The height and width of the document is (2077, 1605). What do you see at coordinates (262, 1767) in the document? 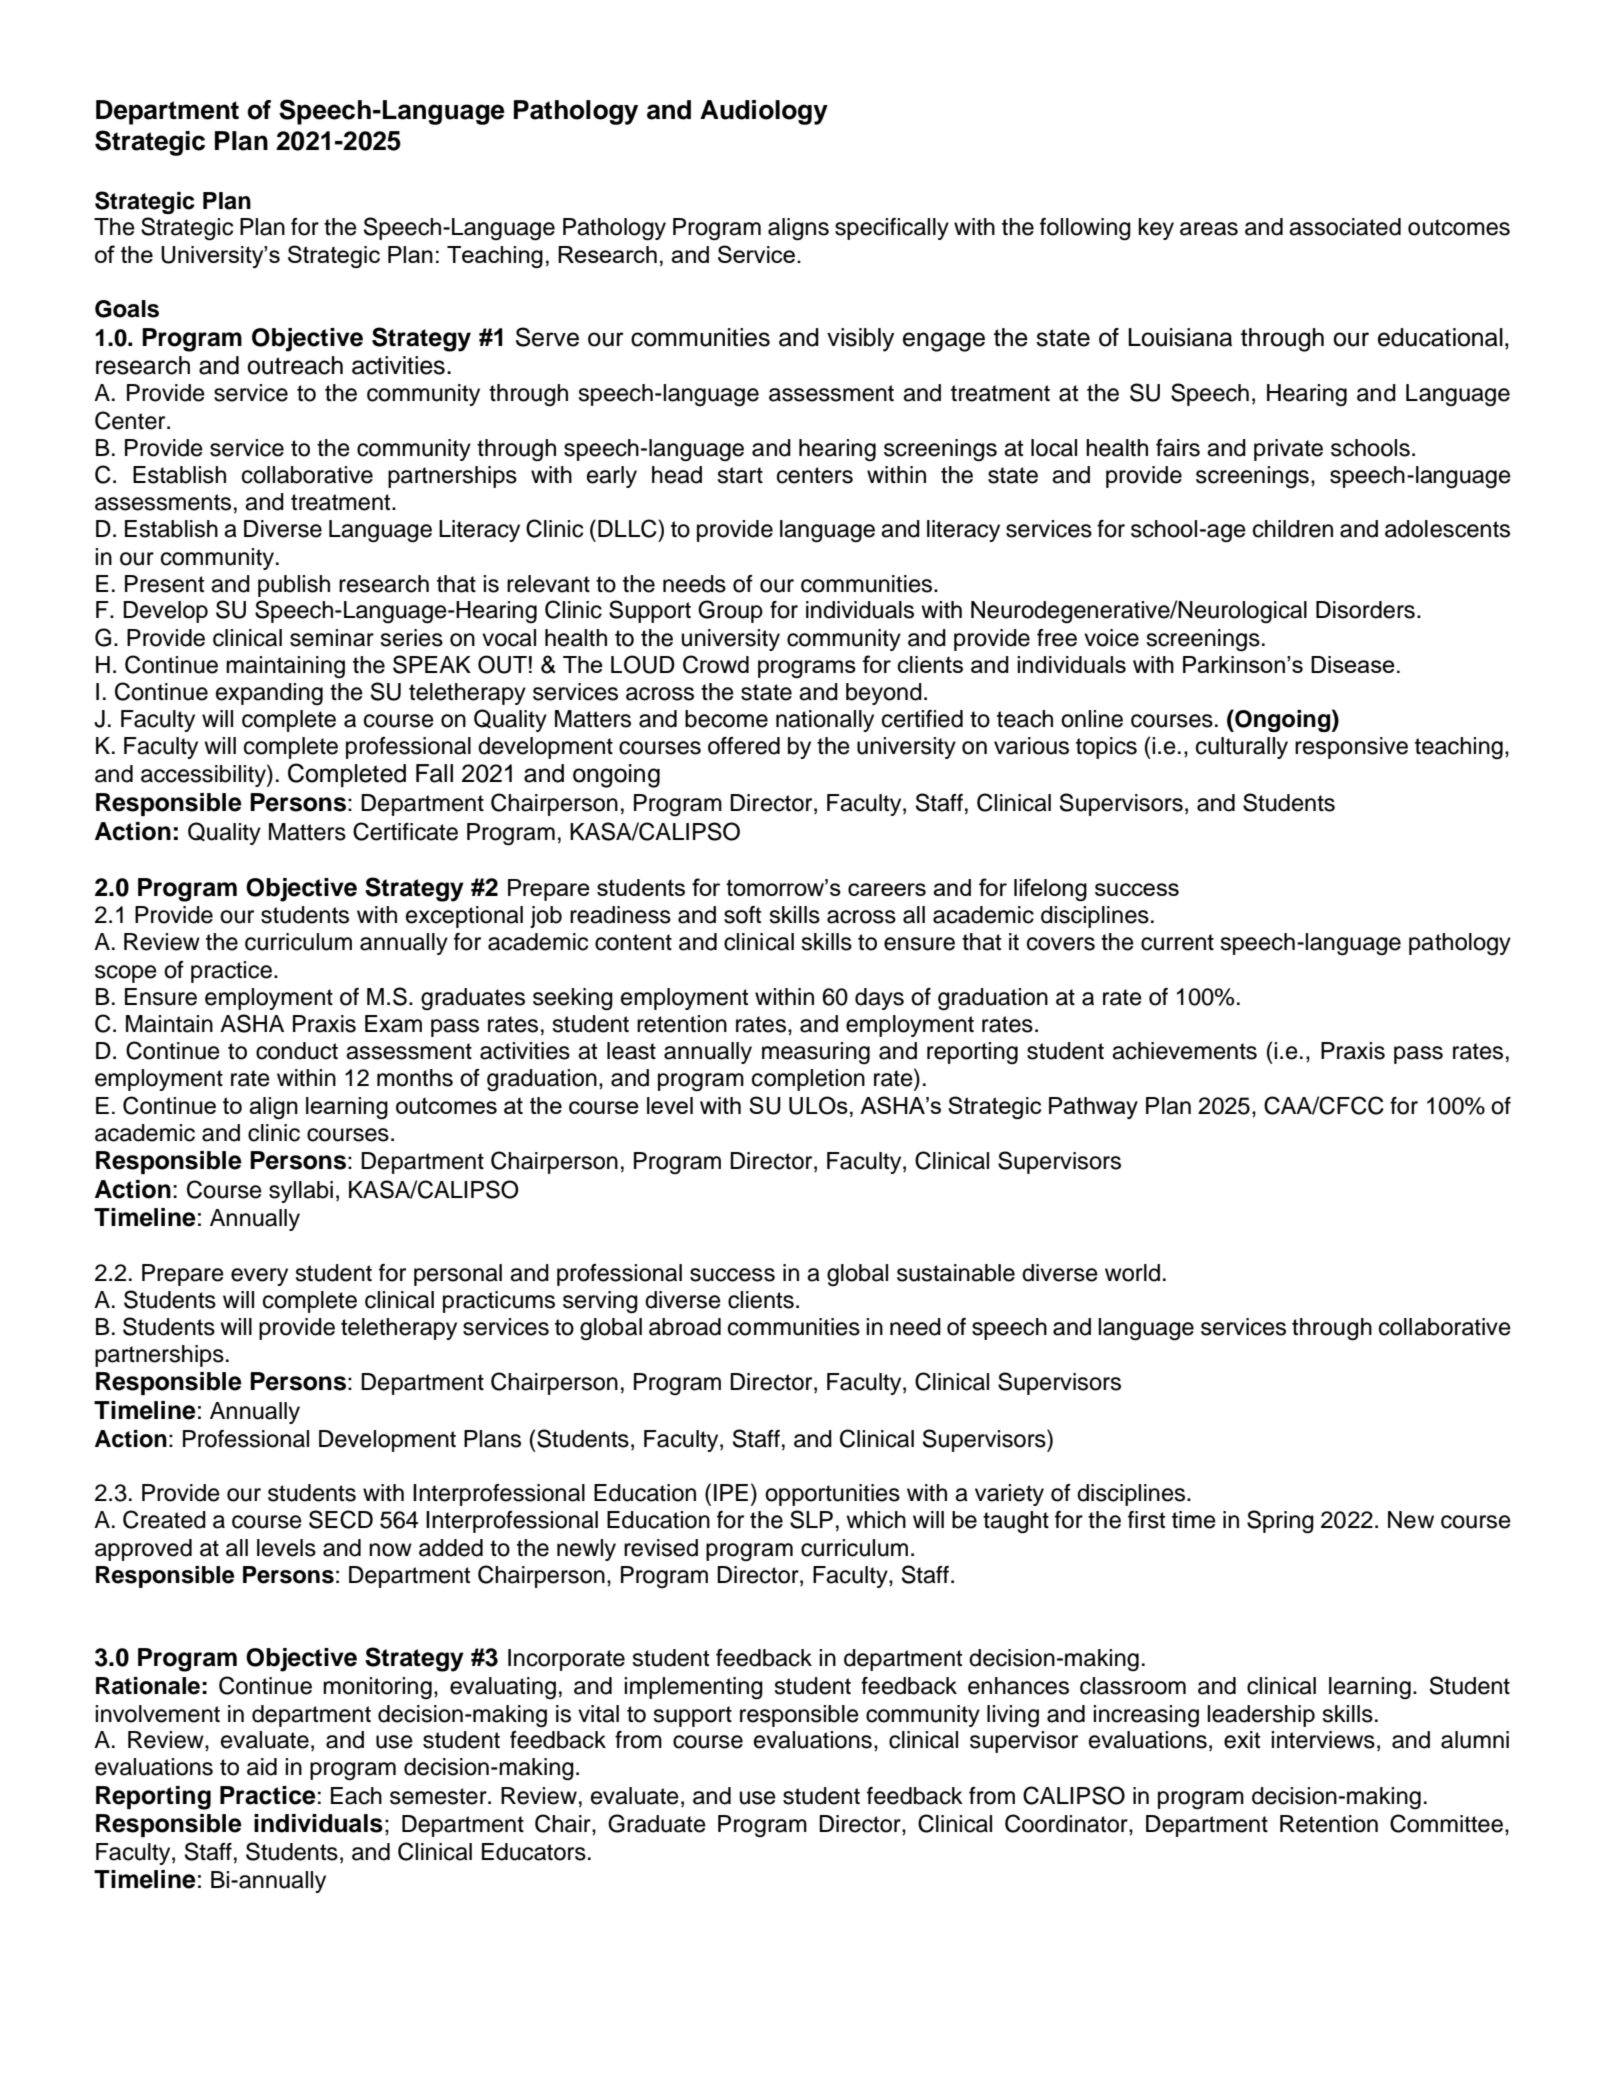
I see `aid` at bounding box center [262, 1767].
